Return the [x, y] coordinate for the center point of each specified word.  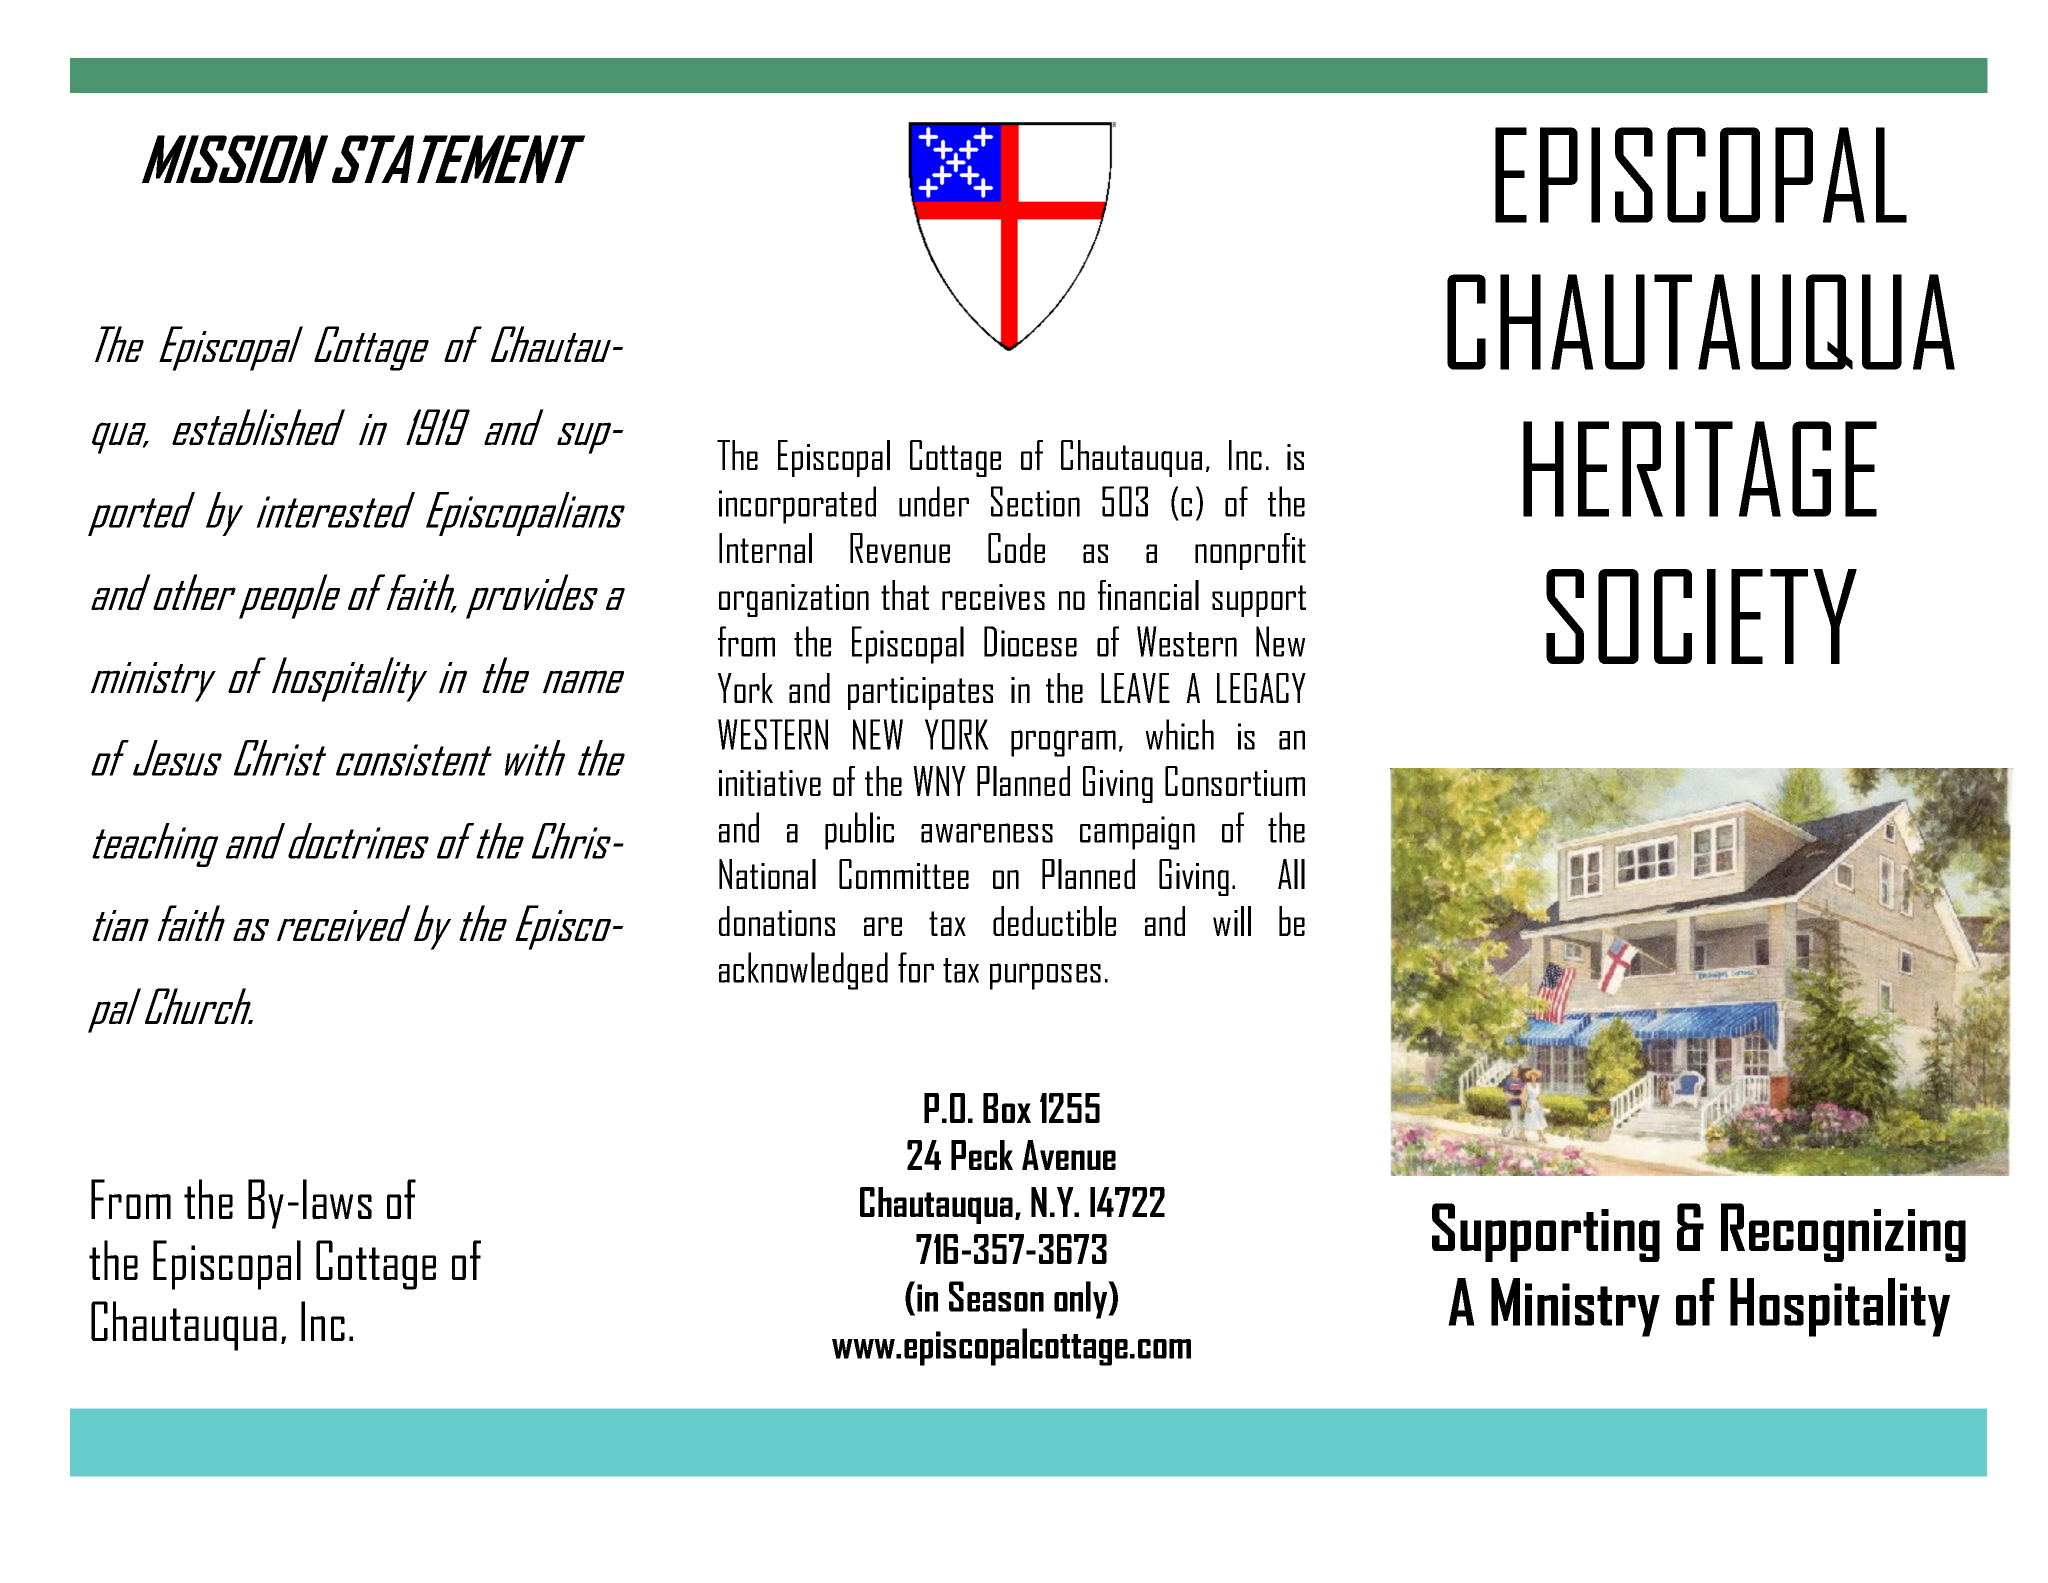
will [1232, 921]
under [934, 501]
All [1291, 874]
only [1082, 1300]
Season [996, 1296]
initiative [770, 783]
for [916, 967]
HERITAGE [1700, 469]
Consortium [1235, 781]
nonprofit [1250, 551]
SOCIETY [1701, 616]
